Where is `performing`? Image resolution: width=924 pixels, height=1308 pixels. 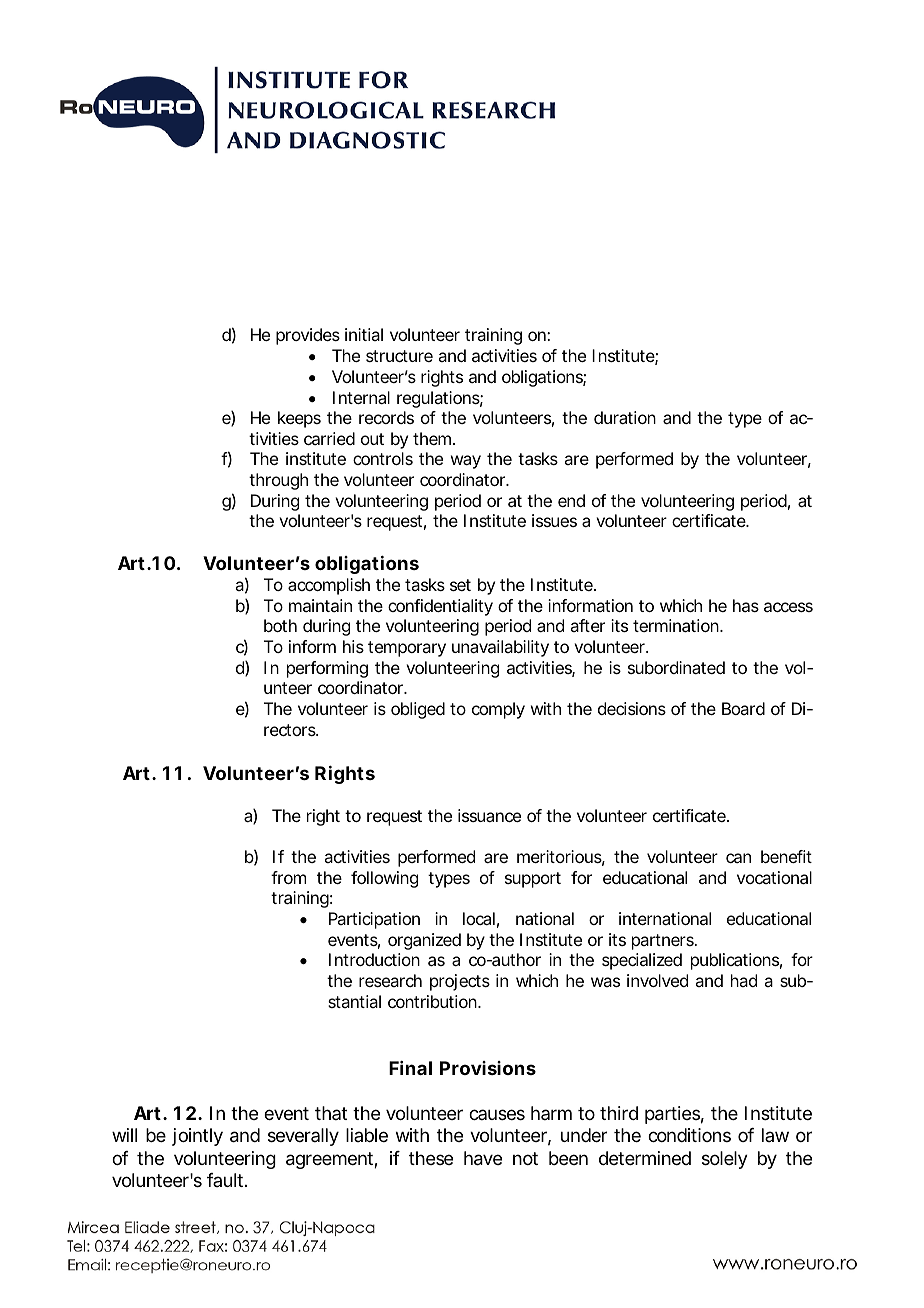 performing is located at coordinates (327, 669).
